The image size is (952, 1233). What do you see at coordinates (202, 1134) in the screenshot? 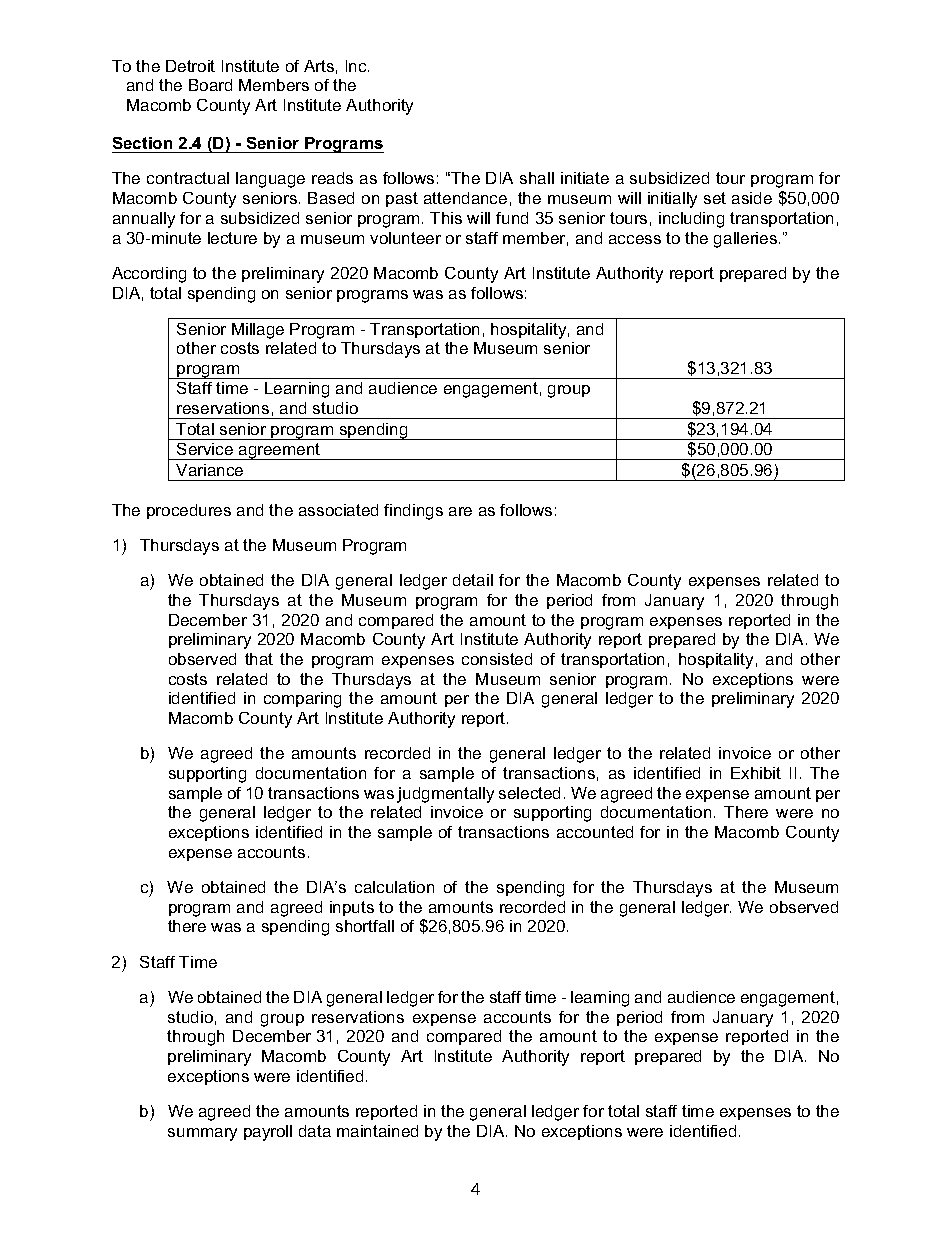
I see `summary` at bounding box center [202, 1134].
